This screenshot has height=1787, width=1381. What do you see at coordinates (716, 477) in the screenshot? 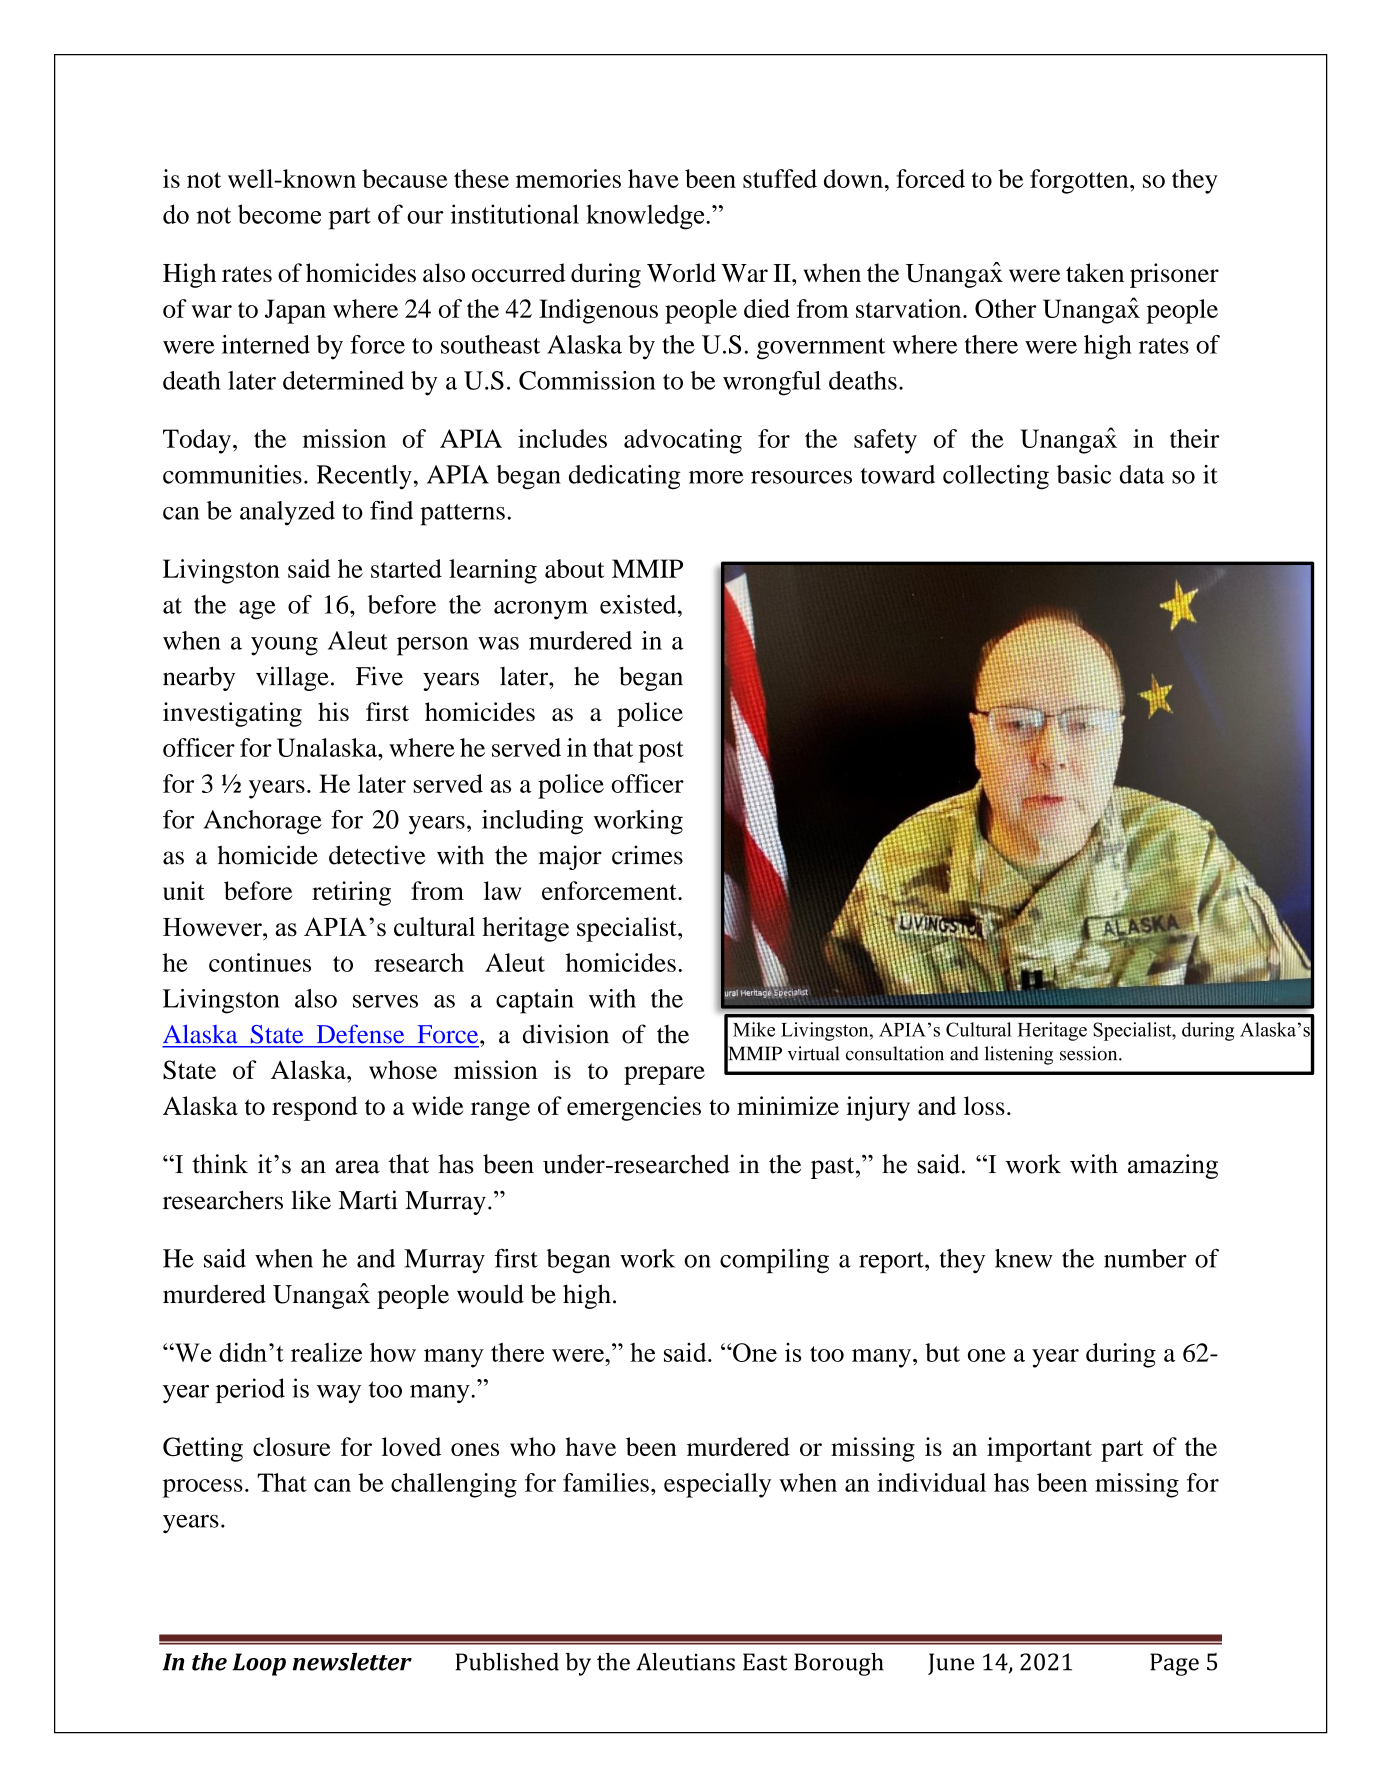
I see `more` at bounding box center [716, 477].
